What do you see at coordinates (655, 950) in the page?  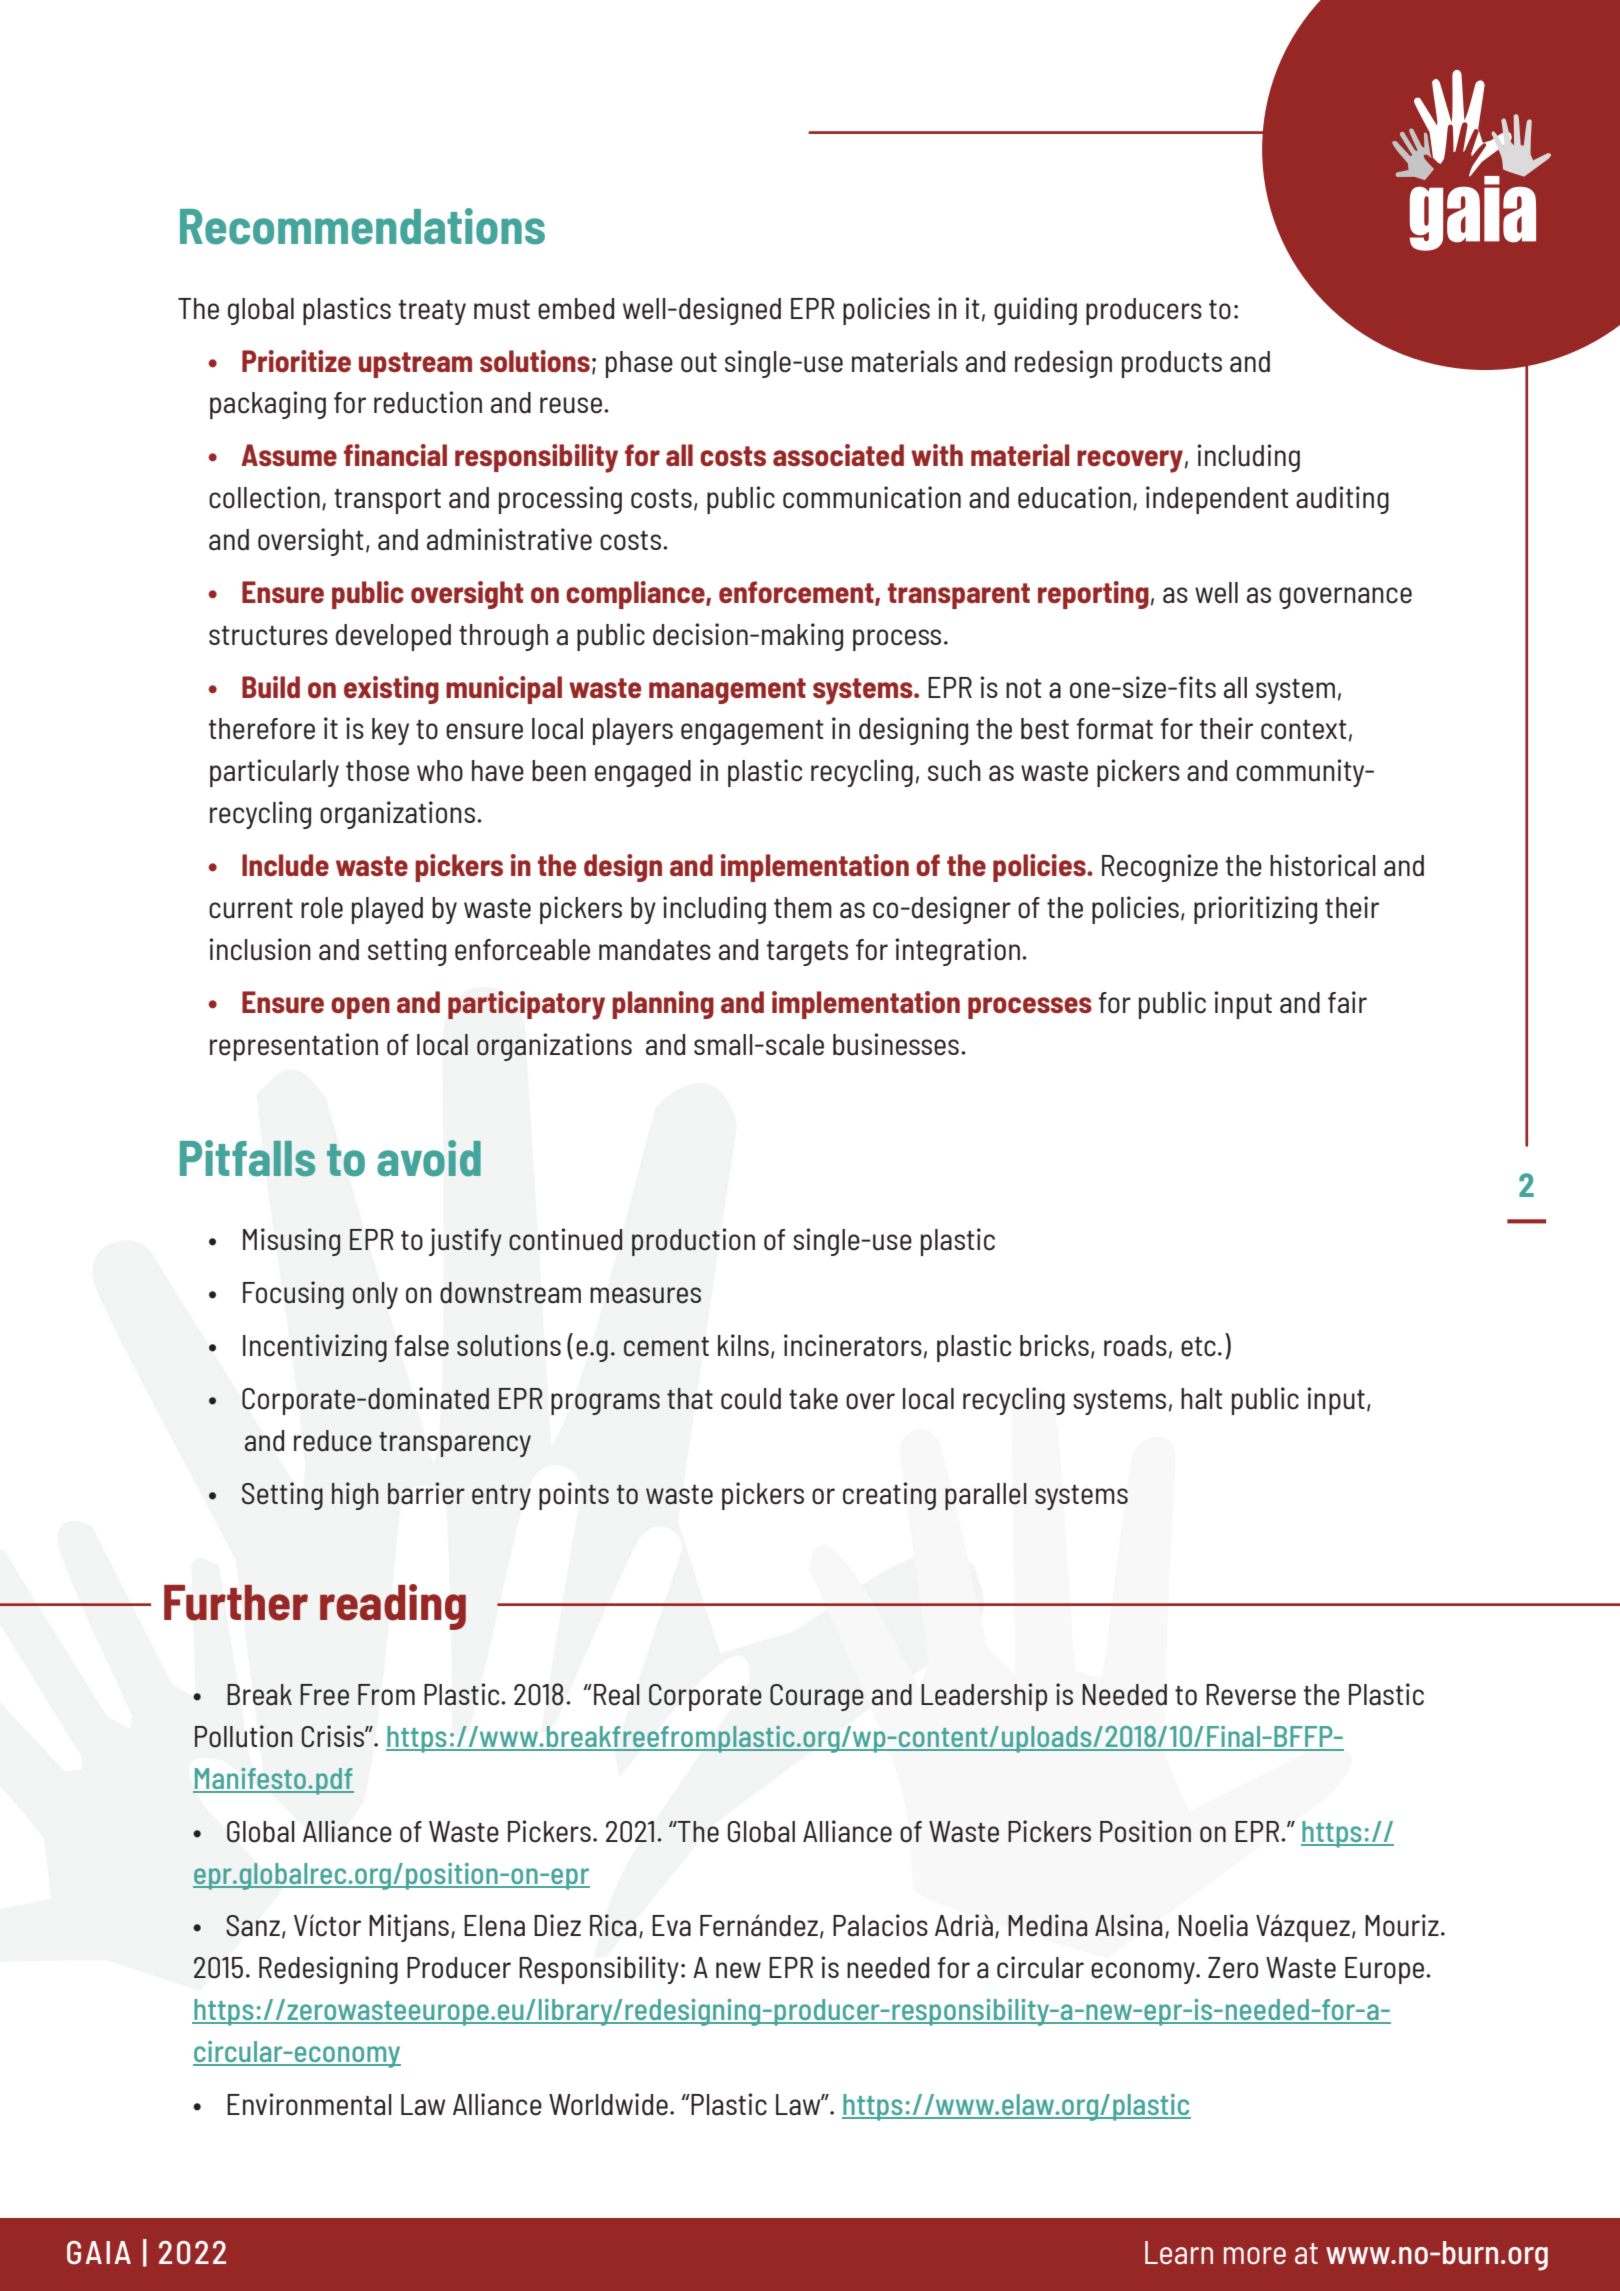 I see `mandates` at bounding box center [655, 950].
